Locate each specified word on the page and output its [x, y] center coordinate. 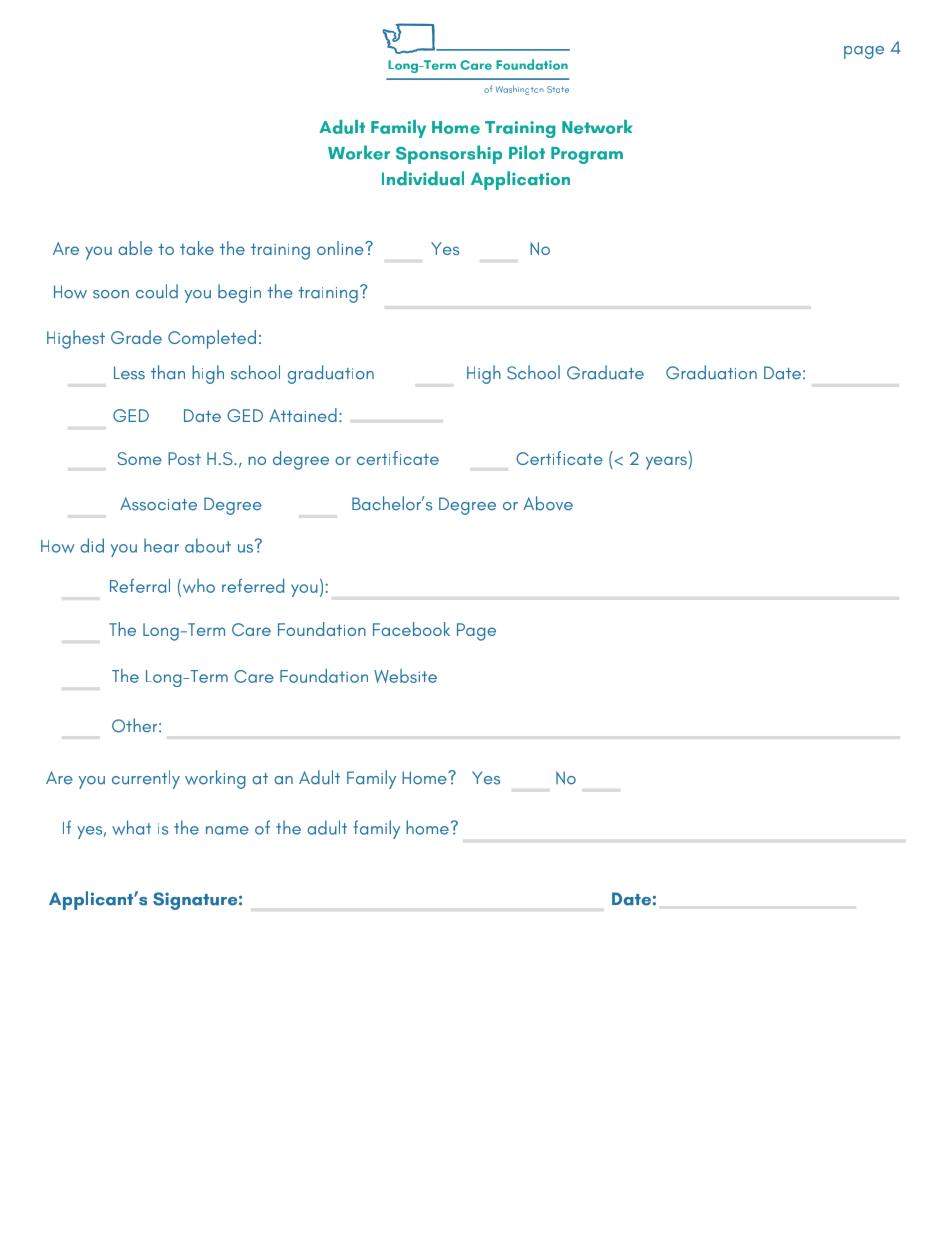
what [131, 827]
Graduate [605, 372]
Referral [140, 586]
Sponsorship [449, 154]
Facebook [411, 629]
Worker [359, 152]
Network [597, 127]
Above [548, 503]
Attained [303, 415]
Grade [136, 337]
